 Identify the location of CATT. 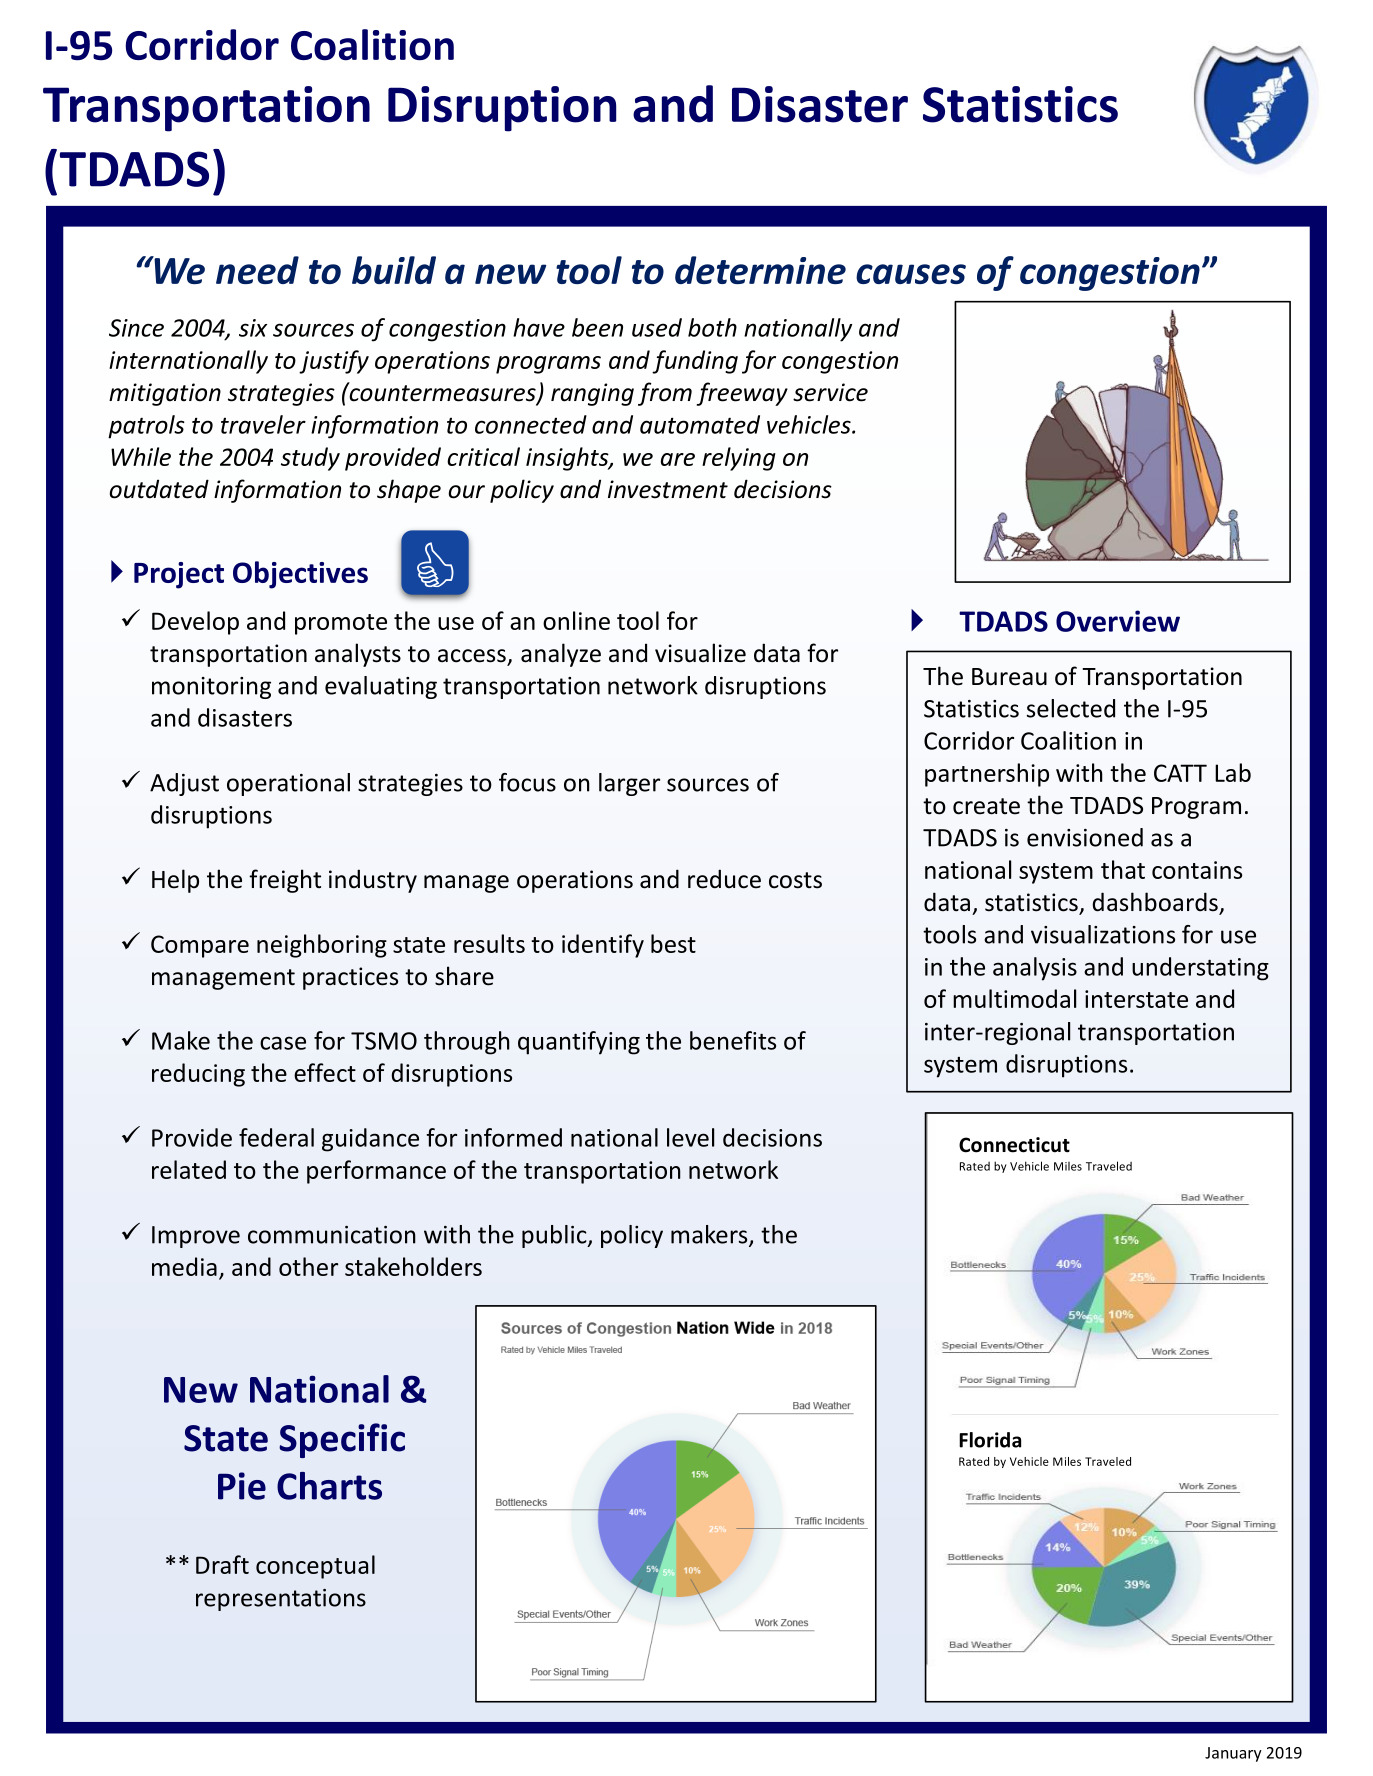
(1180, 773).
